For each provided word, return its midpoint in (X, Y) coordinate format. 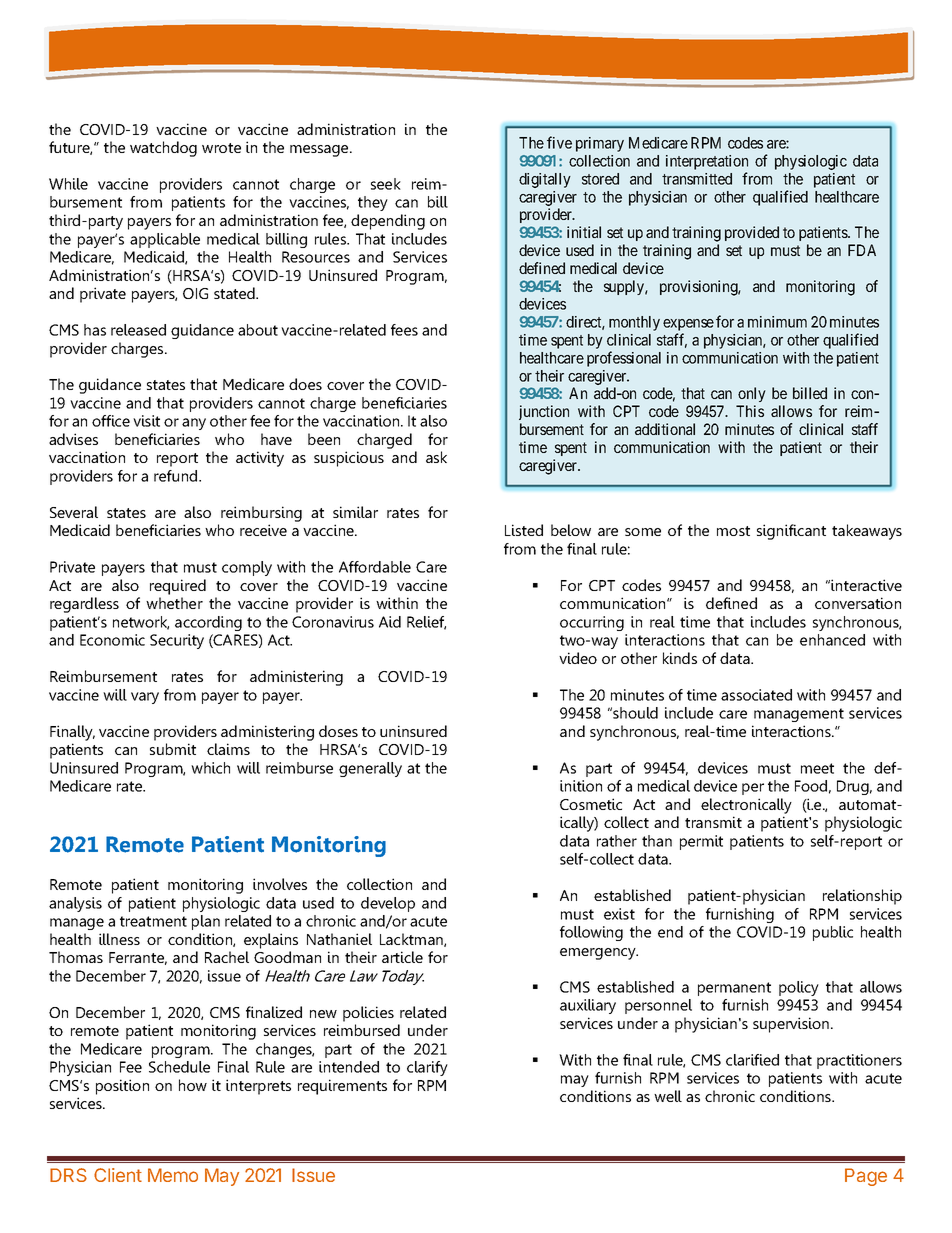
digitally (545, 180)
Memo (173, 1175)
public (833, 933)
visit (146, 421)
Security (177, 641)
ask (436, 457)
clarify (427, 1068)
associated (756, 695)
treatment (153, 921)
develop (388, 904)
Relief (426, 623)
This (750, 411)
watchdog (163, 149)
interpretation (707, 162)
